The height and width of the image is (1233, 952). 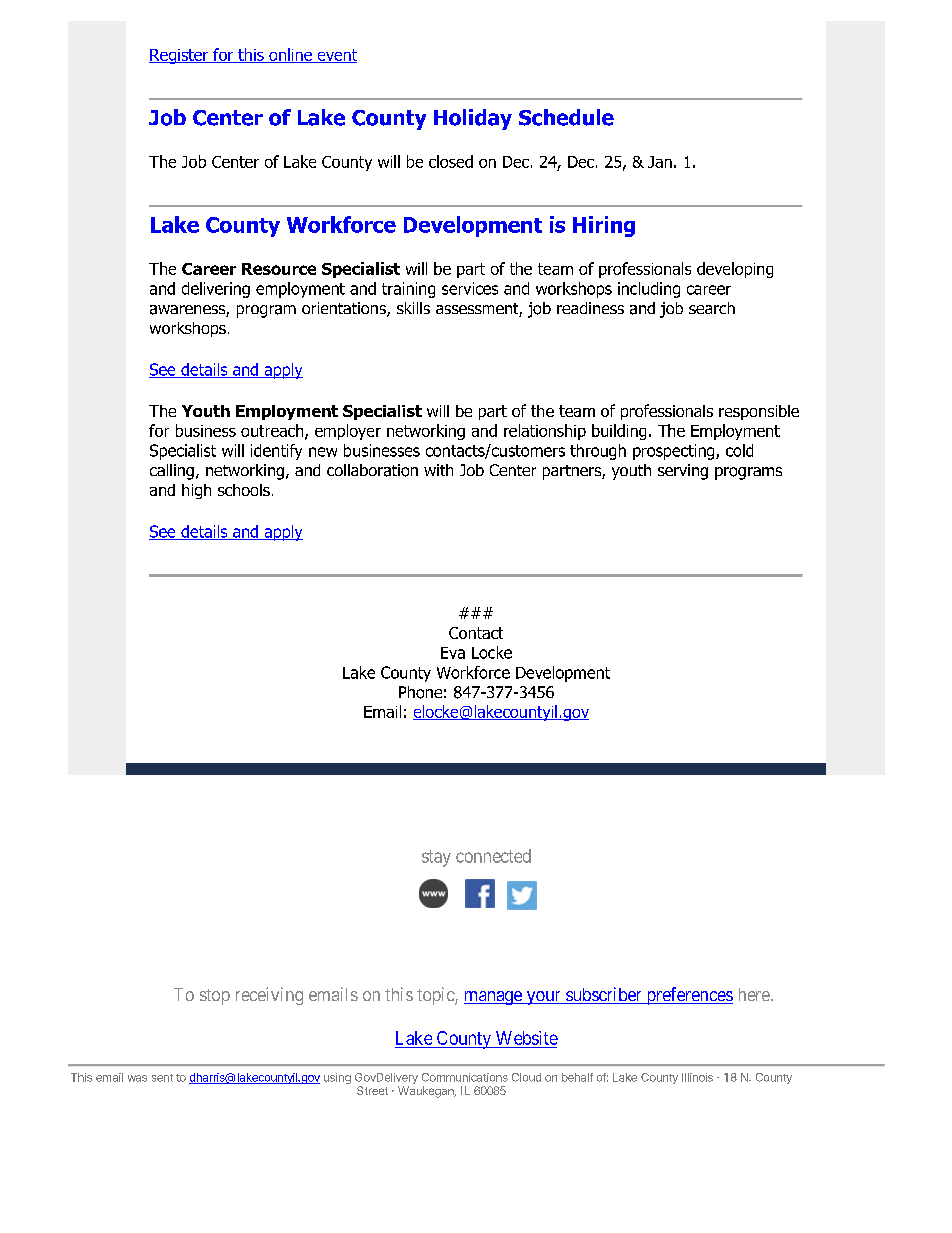 I want to click on Illinois, so click(x=697, y=1077).
